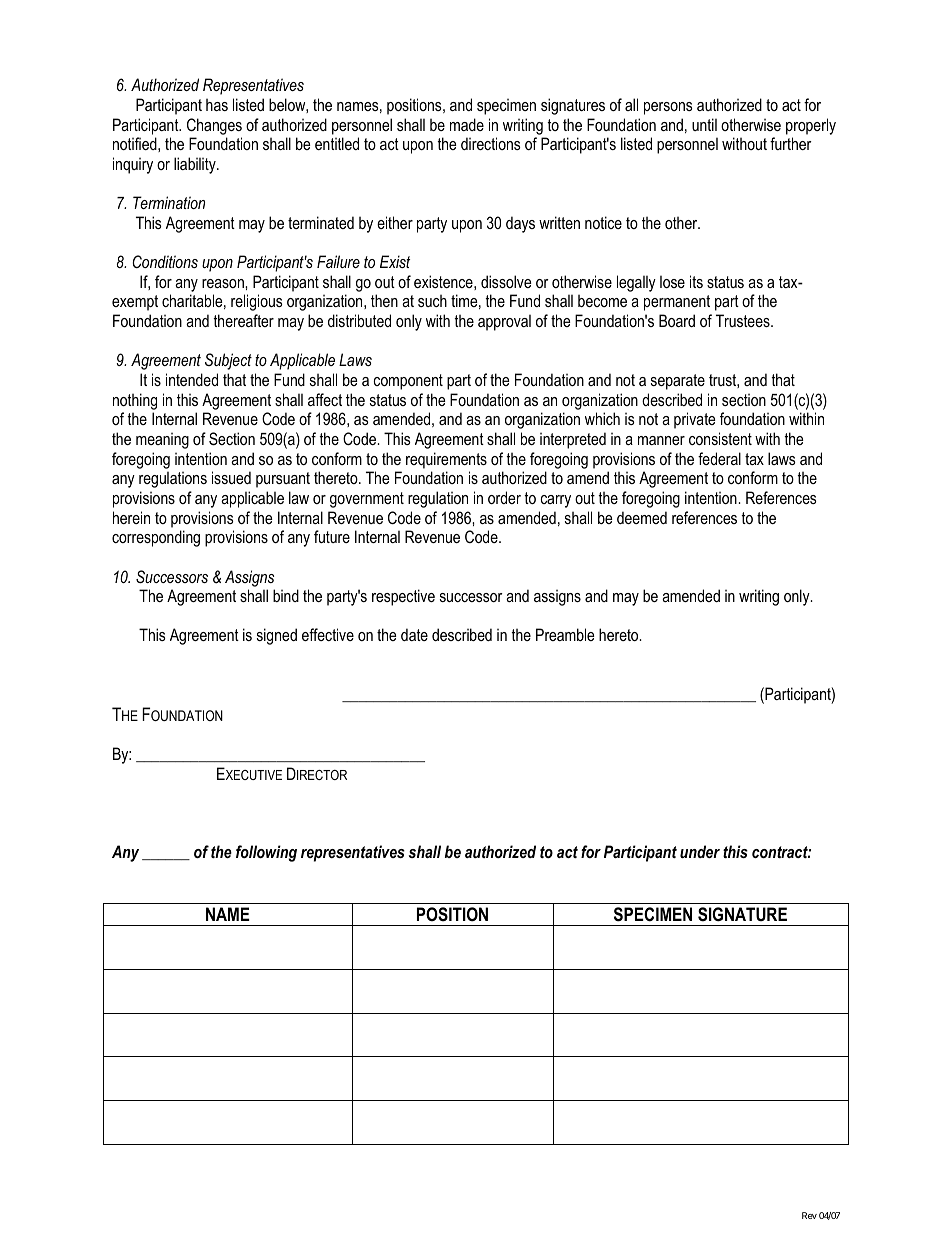 The image size is (952, 1233). Describe the element at coordinates (277, 636) in the image. I see `signed` at that location.
